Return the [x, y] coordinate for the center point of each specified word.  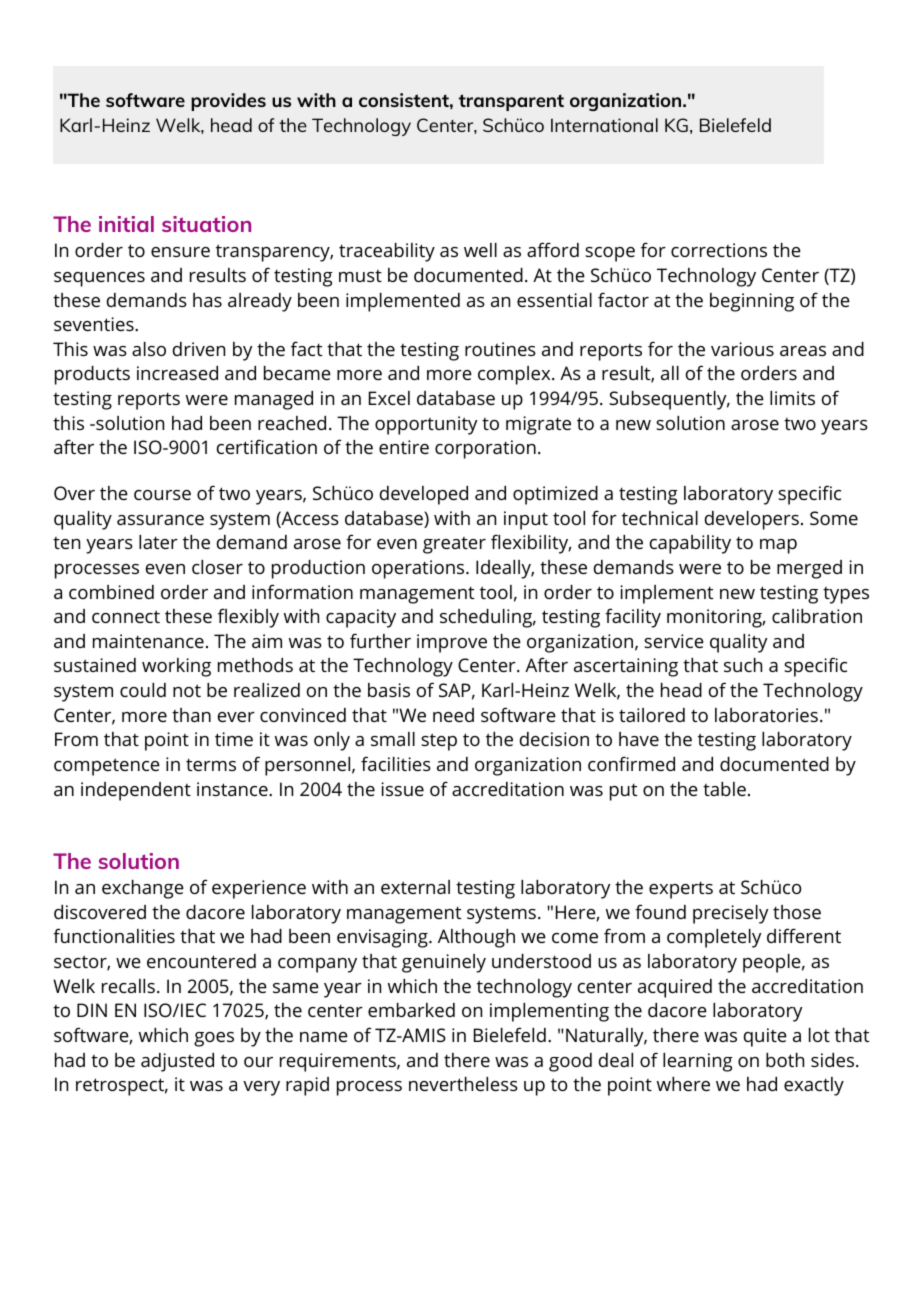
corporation [485, 449]
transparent [511, 102]
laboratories [766, 715]
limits [792, 398]
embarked [411, 1010]
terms [211, 764]
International [604, 125]
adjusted [177, 1062]
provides [228, 102]
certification [267, 446]
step [439, 742]
